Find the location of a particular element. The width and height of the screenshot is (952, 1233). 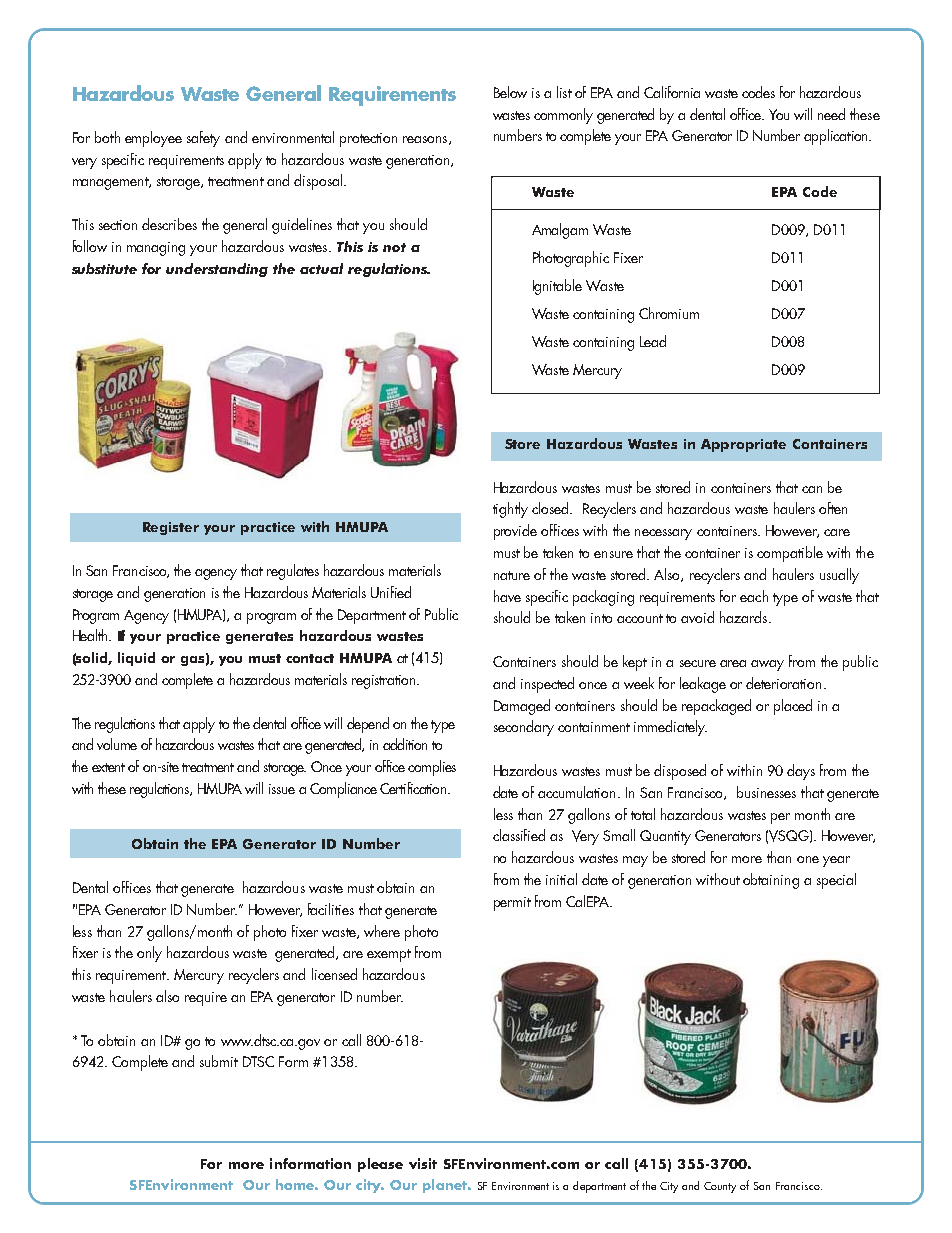

need is located at coordinates (831, 114).
